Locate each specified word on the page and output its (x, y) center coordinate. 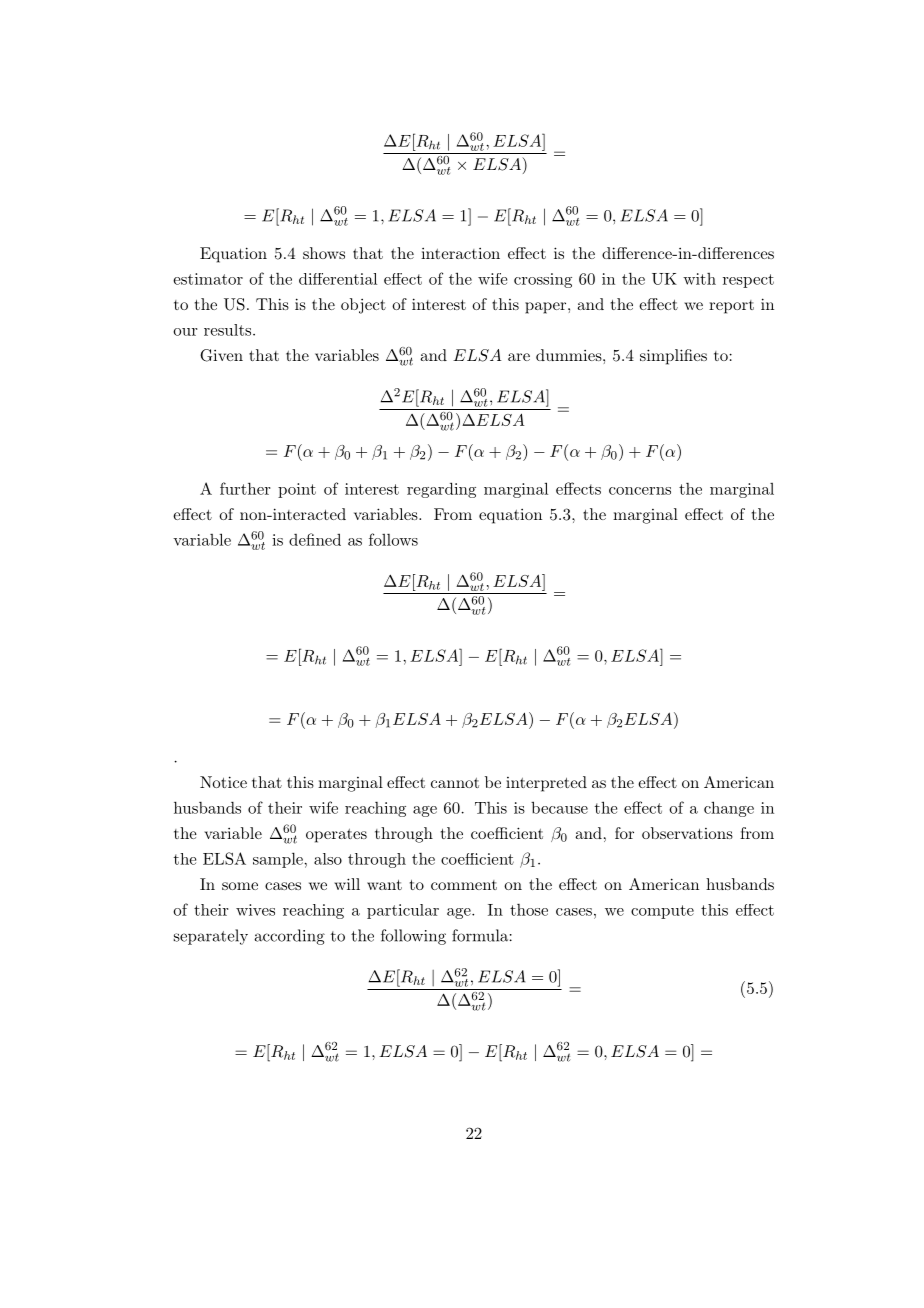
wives (255, 910)
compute (662, 912)
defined (315, 539)
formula (480, 935)
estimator (208, 279)
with (699, 279)
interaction (460, 253)
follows (393, 539)
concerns (640, 491)
